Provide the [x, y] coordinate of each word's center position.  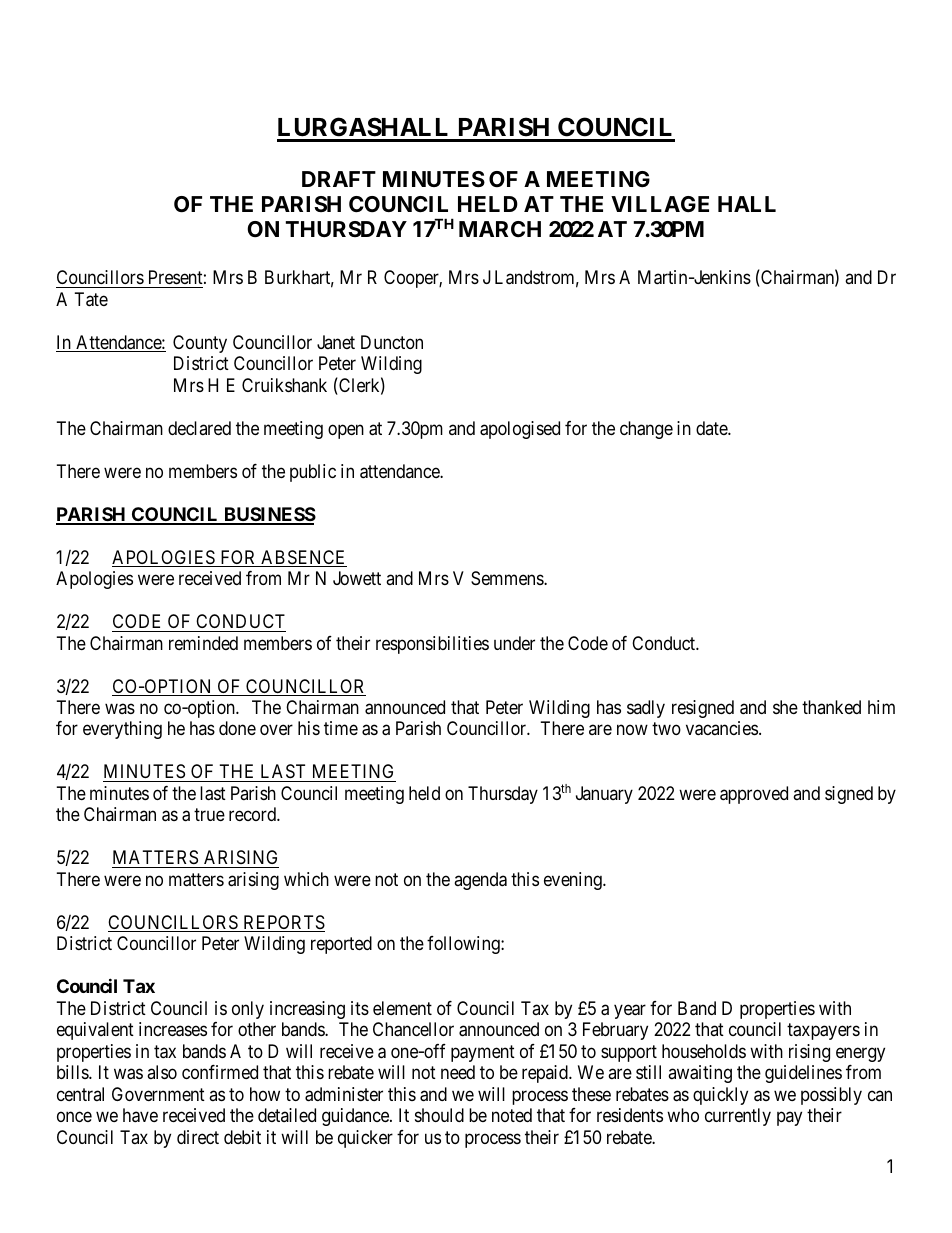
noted [512, 1115]
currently [738, 1117]
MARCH [500, 229]
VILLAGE [660, 204]
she [785, 707]
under [514, 643]
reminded [203, 643]
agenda [480, 881]
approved [754, 795]
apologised [520, 430]
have [140, 1115]
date [712, 428]
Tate [91, 299]
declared [199, 428]
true [209, 814]
